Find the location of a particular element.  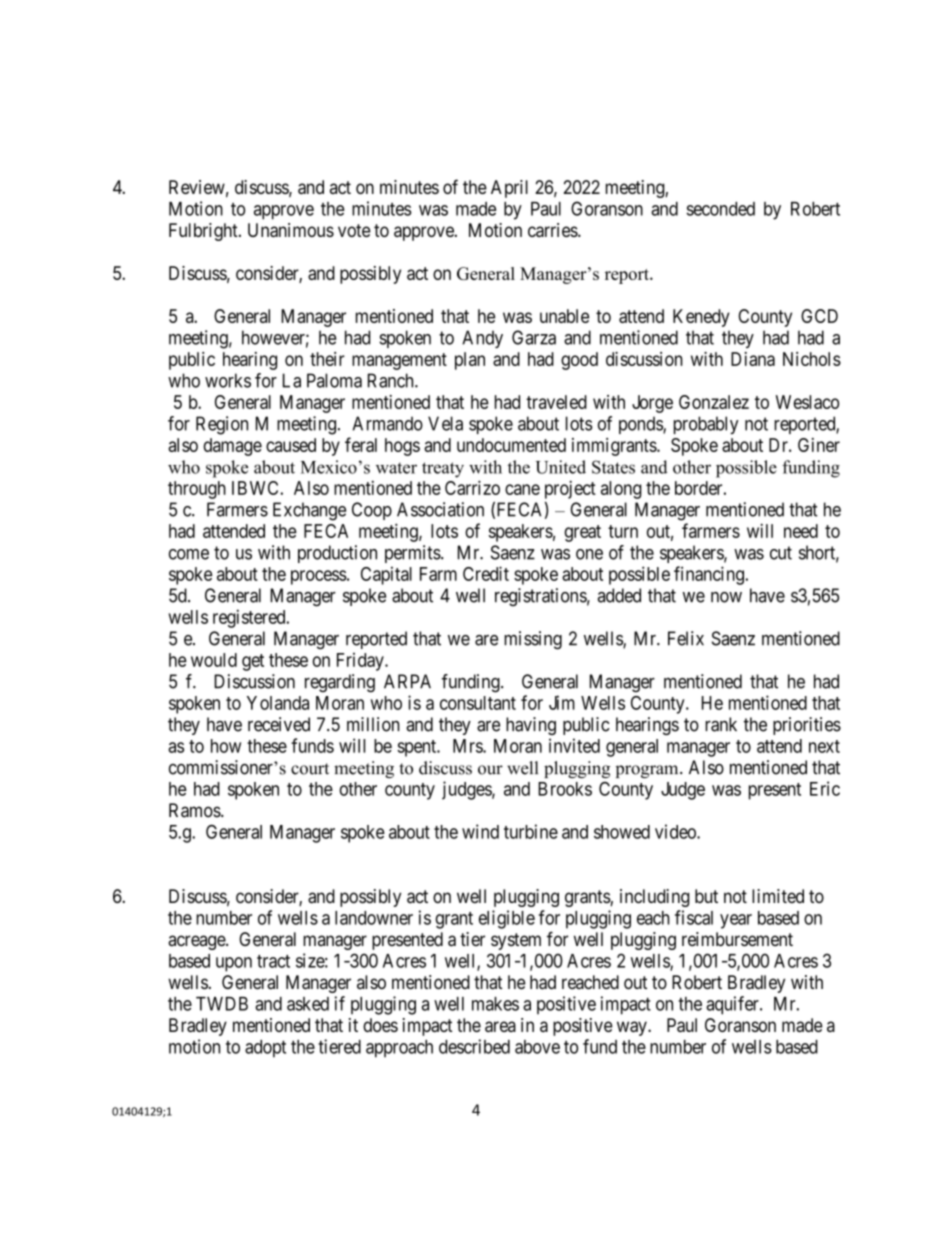

need is located at coordinates (801, 531).
